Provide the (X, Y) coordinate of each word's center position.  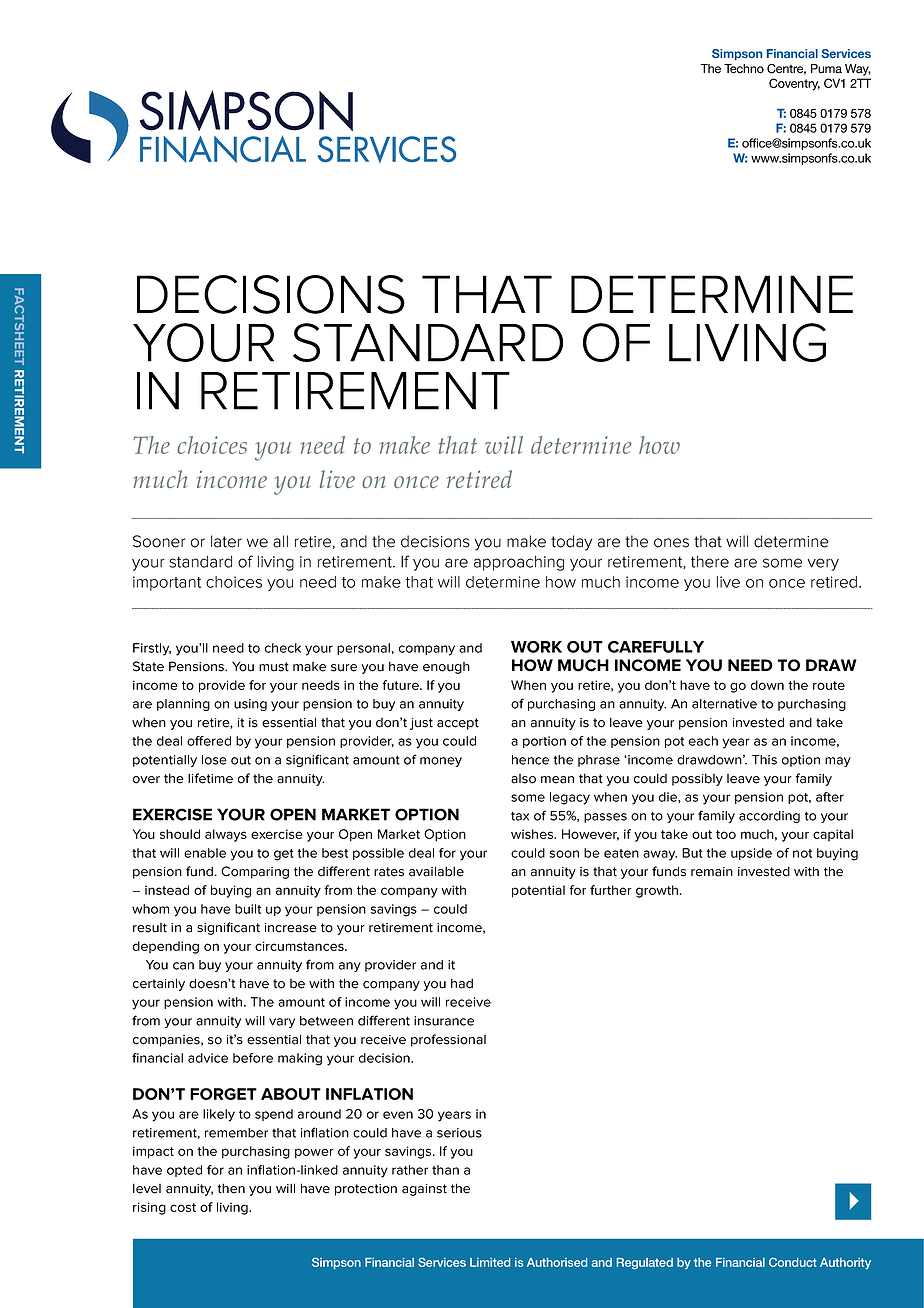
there (710, 562)
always (226, 835)
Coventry (794, 84)
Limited (490, 1262)
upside (751, 854)
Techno (744, 69)
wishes (533, 834)
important (167, 583)
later (226, 541)
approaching (519, 563)
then (231, 1188)
